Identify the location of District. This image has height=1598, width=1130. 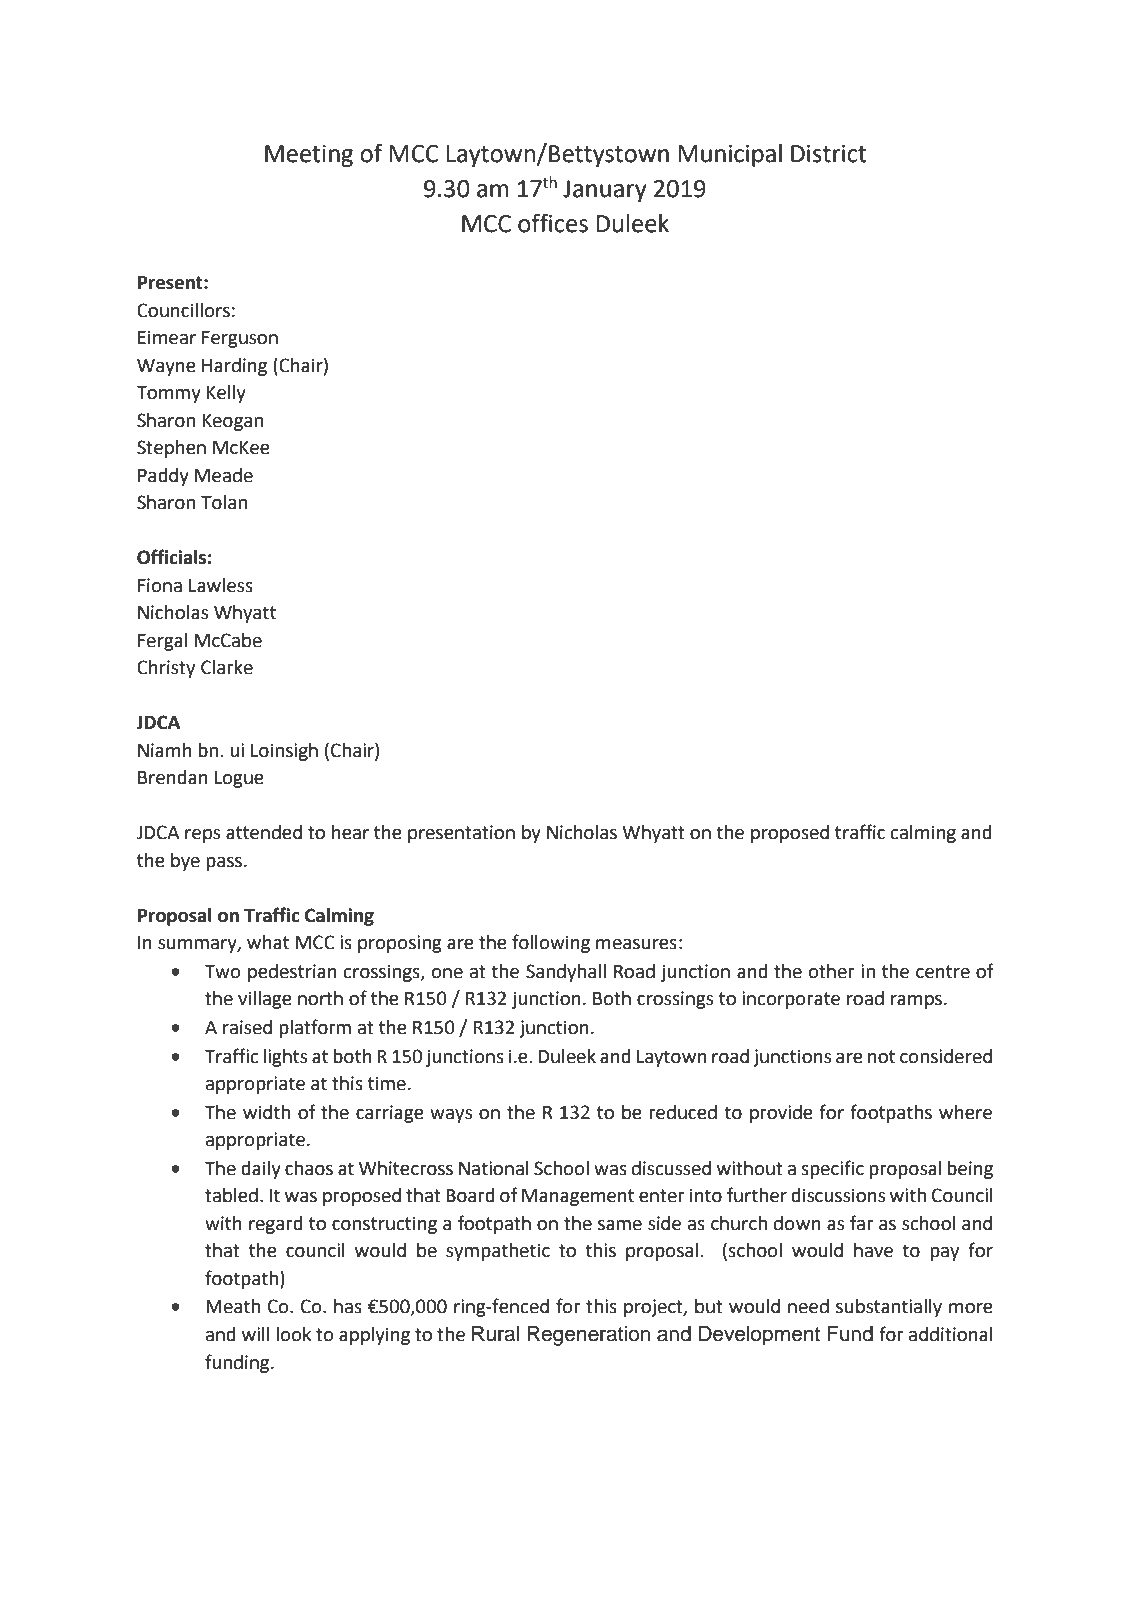
(828, 154).
